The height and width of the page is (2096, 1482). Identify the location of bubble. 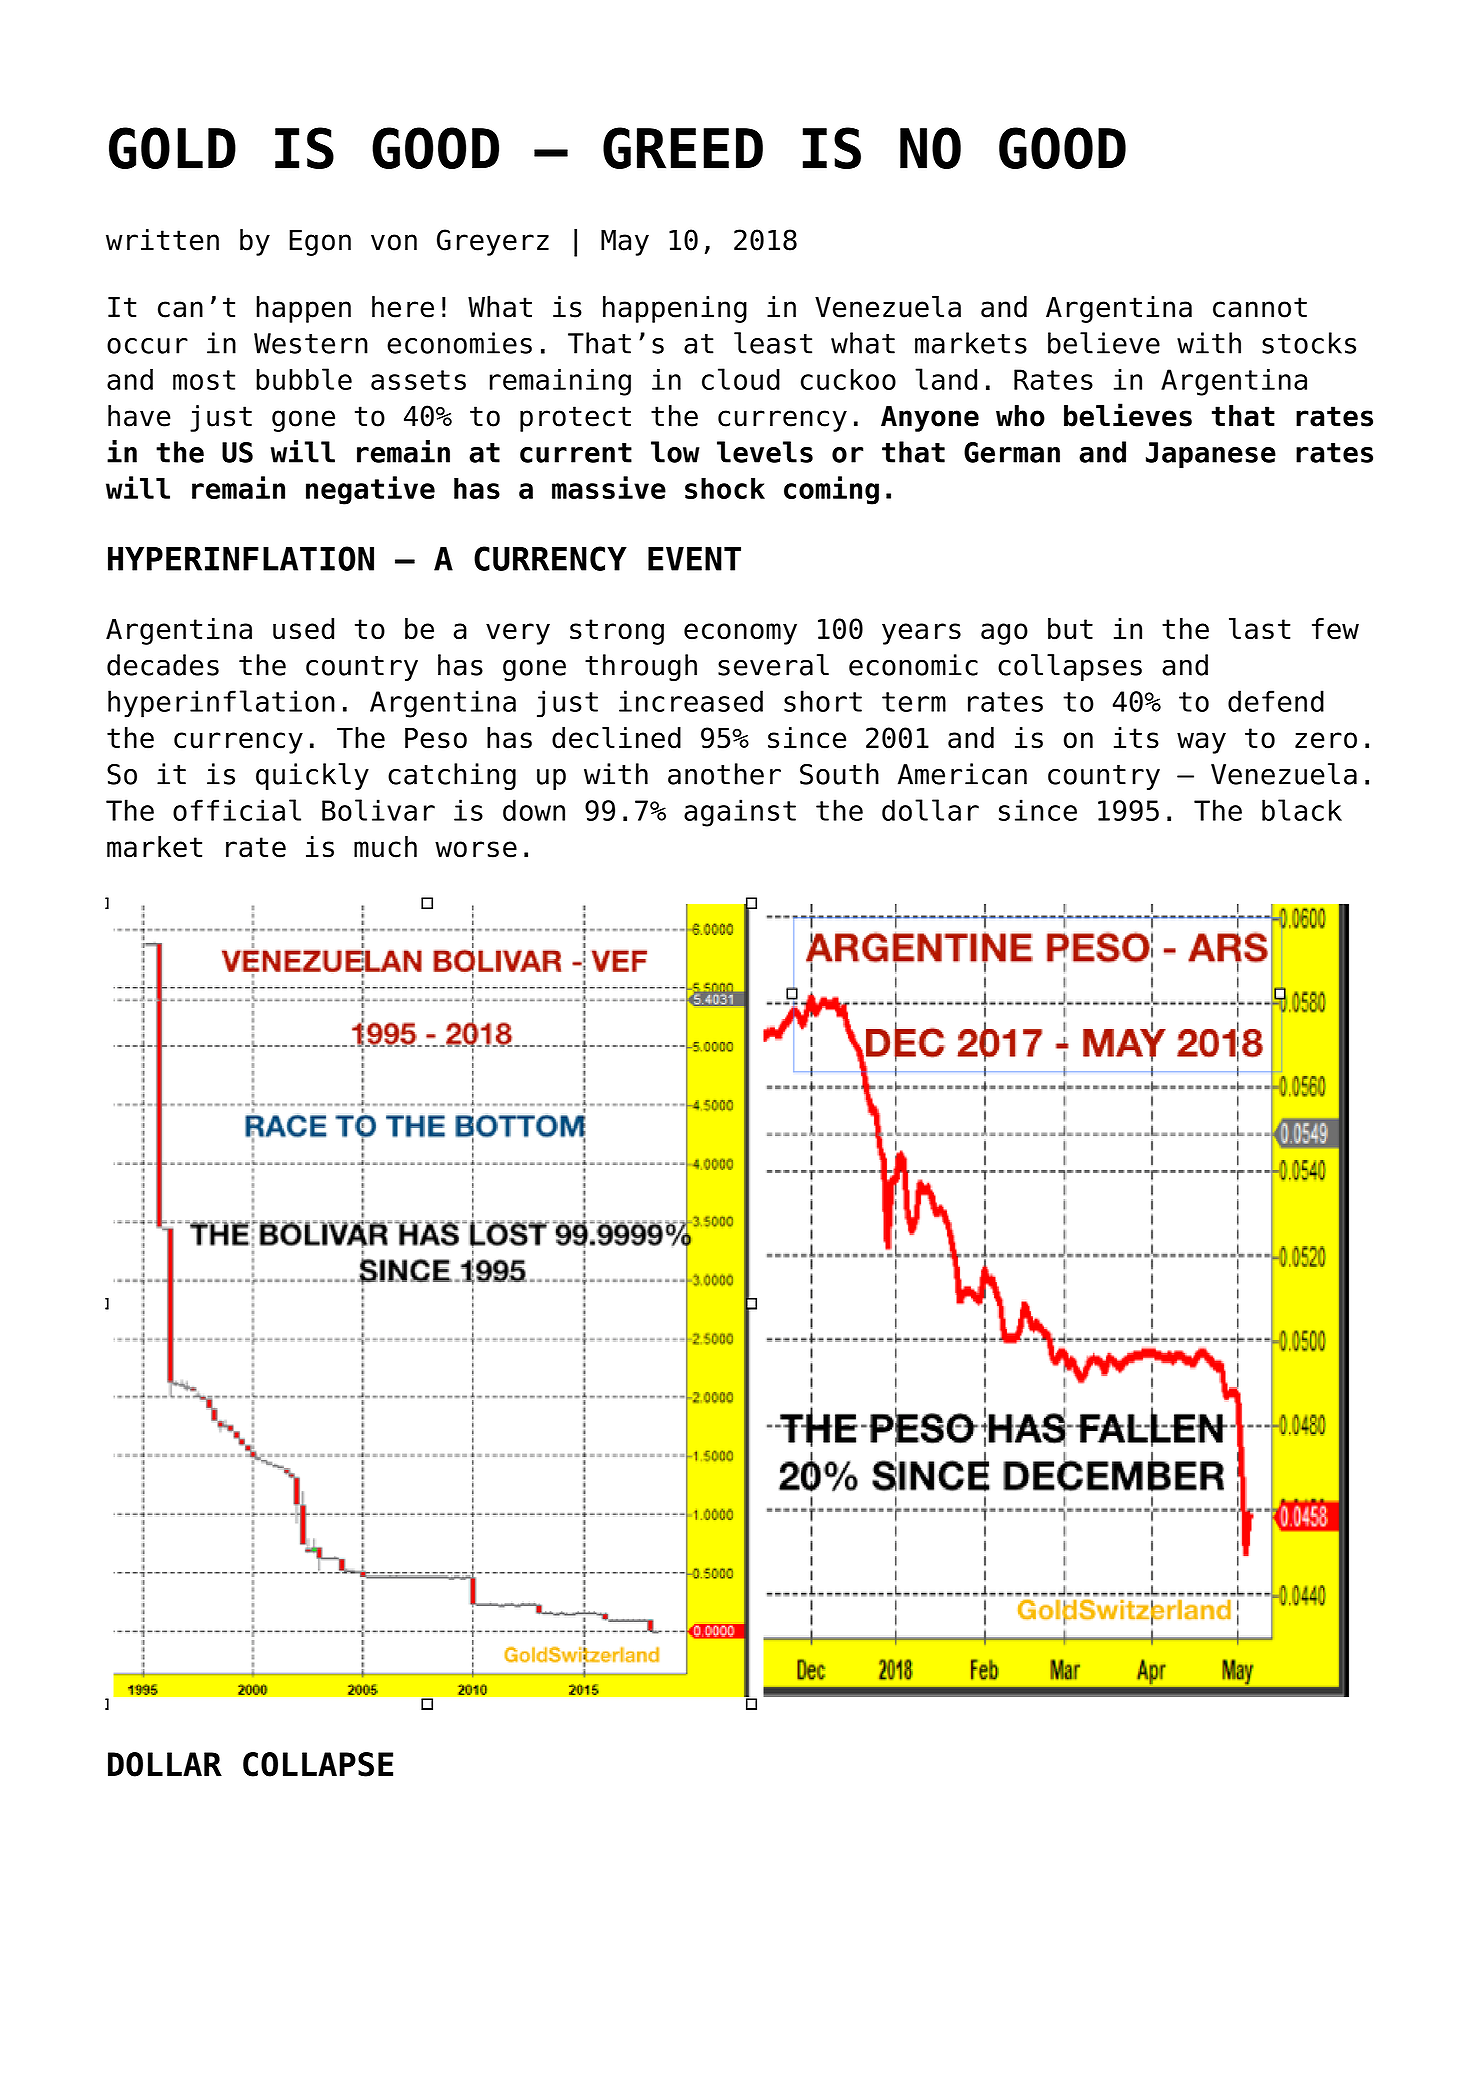
(304, 379).
